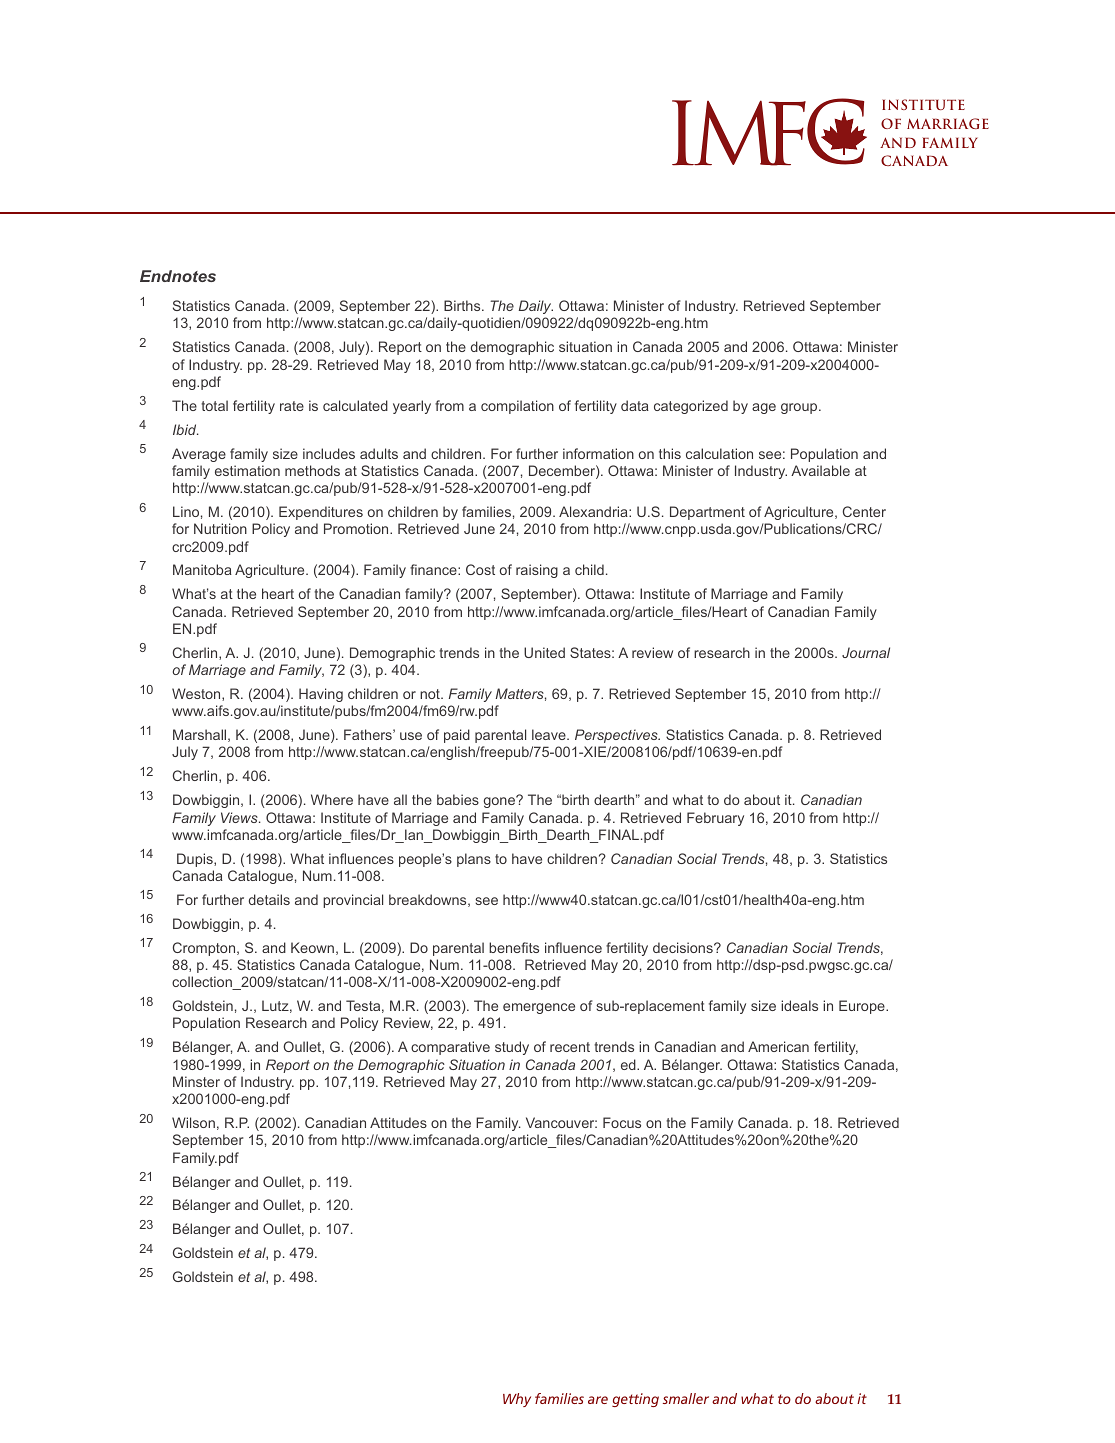  Describe the element at coordinates (866, 652) in the screenshot. I see `Journal` at that location.
